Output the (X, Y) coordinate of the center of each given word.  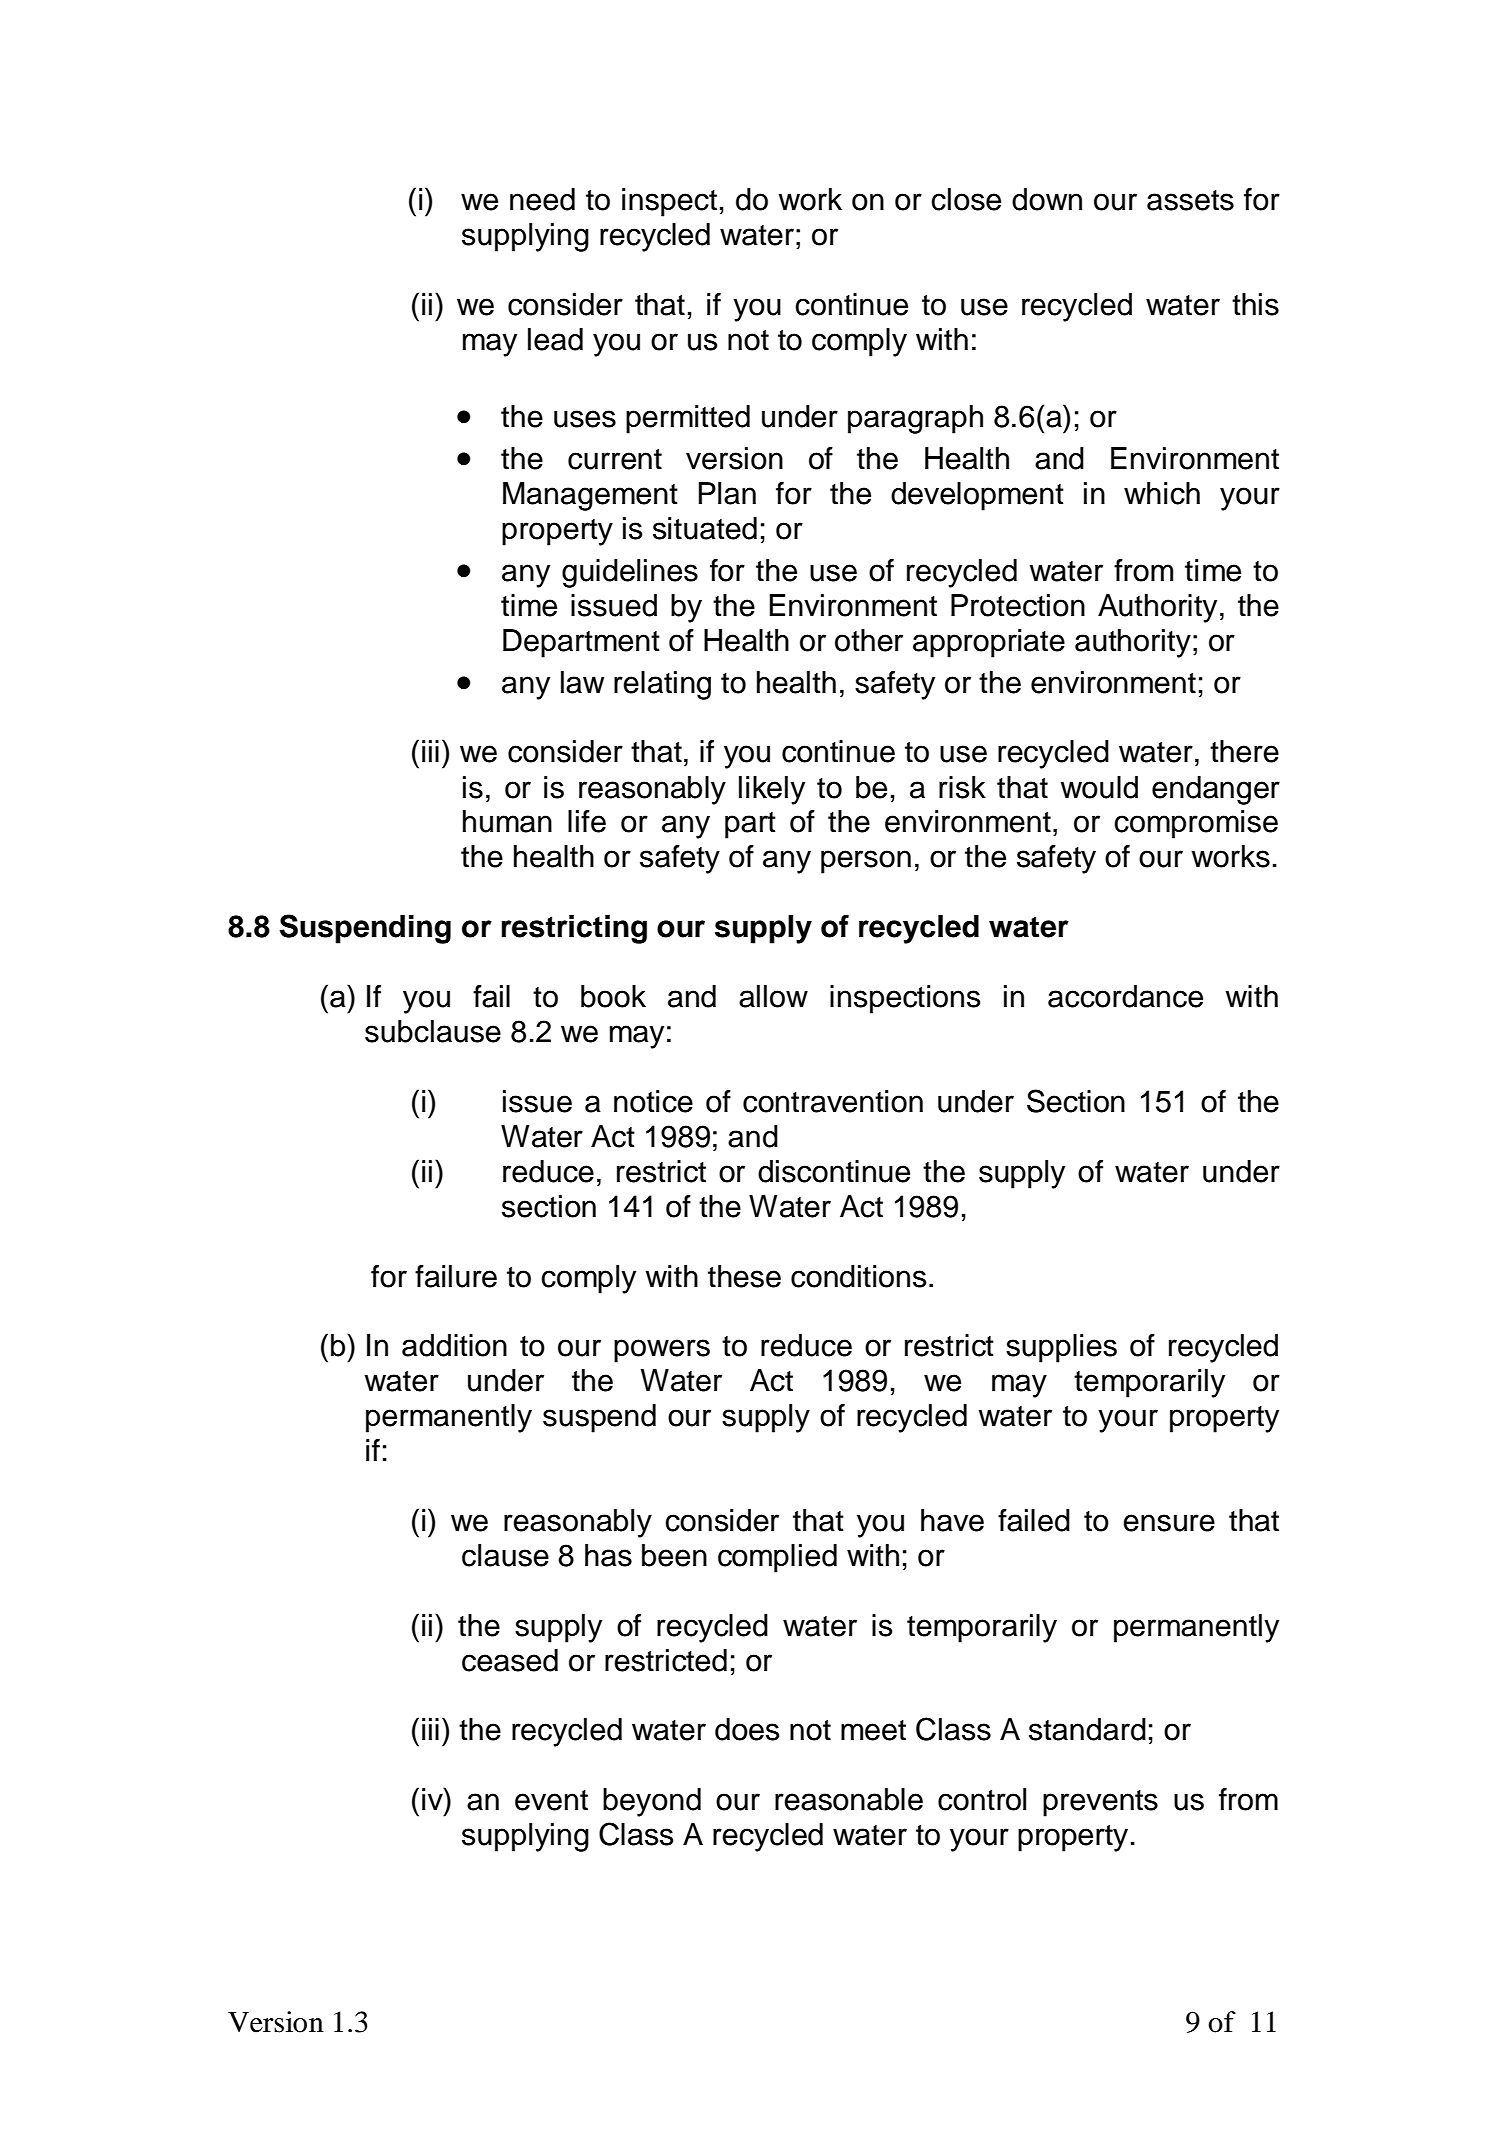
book (613, 996)
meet (873, 1730)
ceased (510, 1660)
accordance (1125, 996)
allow (773, 996)
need (542, 199)
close (966, 199)
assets (1190, 200)
